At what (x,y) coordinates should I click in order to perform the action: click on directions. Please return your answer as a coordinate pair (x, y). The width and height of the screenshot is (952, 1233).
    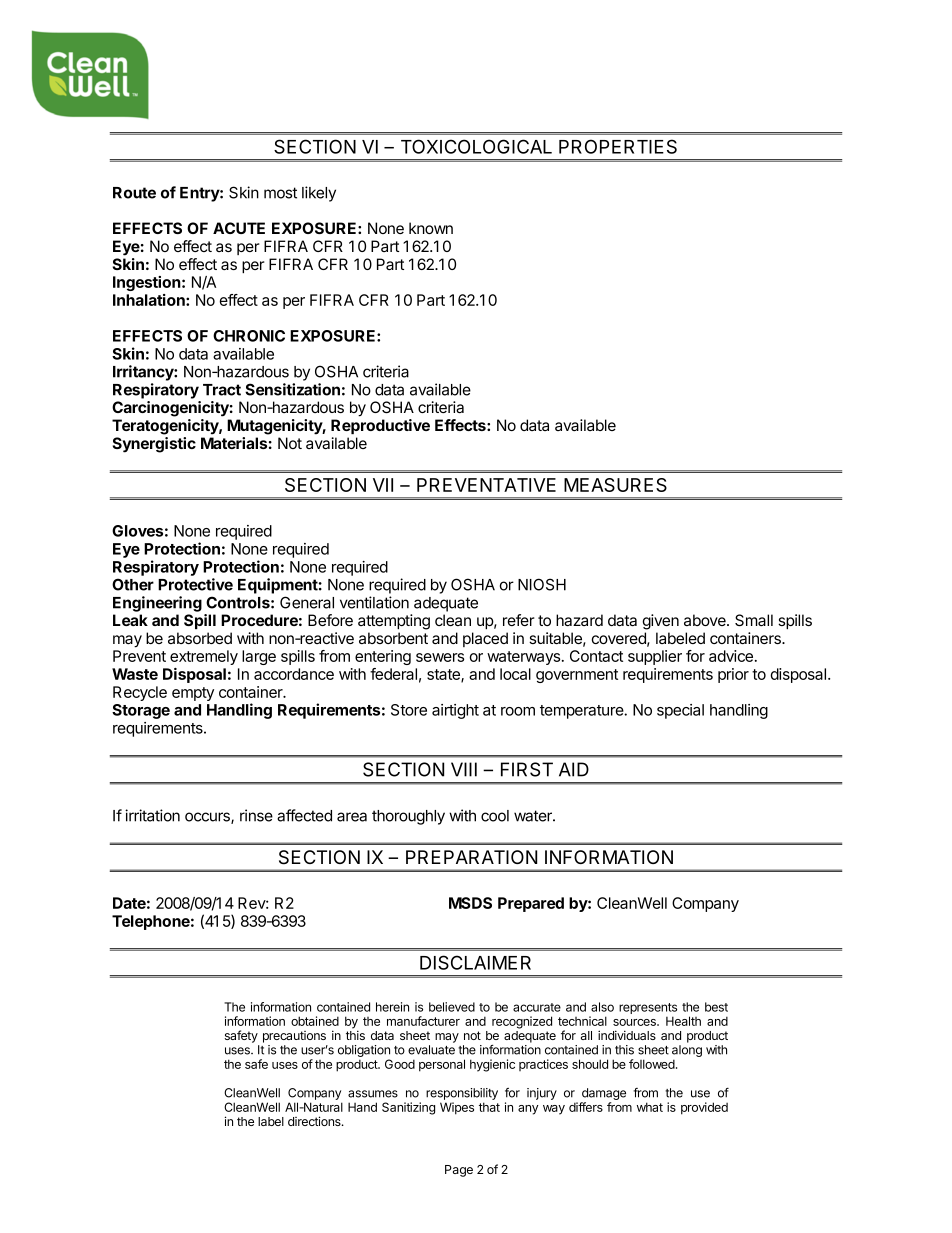
    Looking at the image, I should click on (315, 1121).
